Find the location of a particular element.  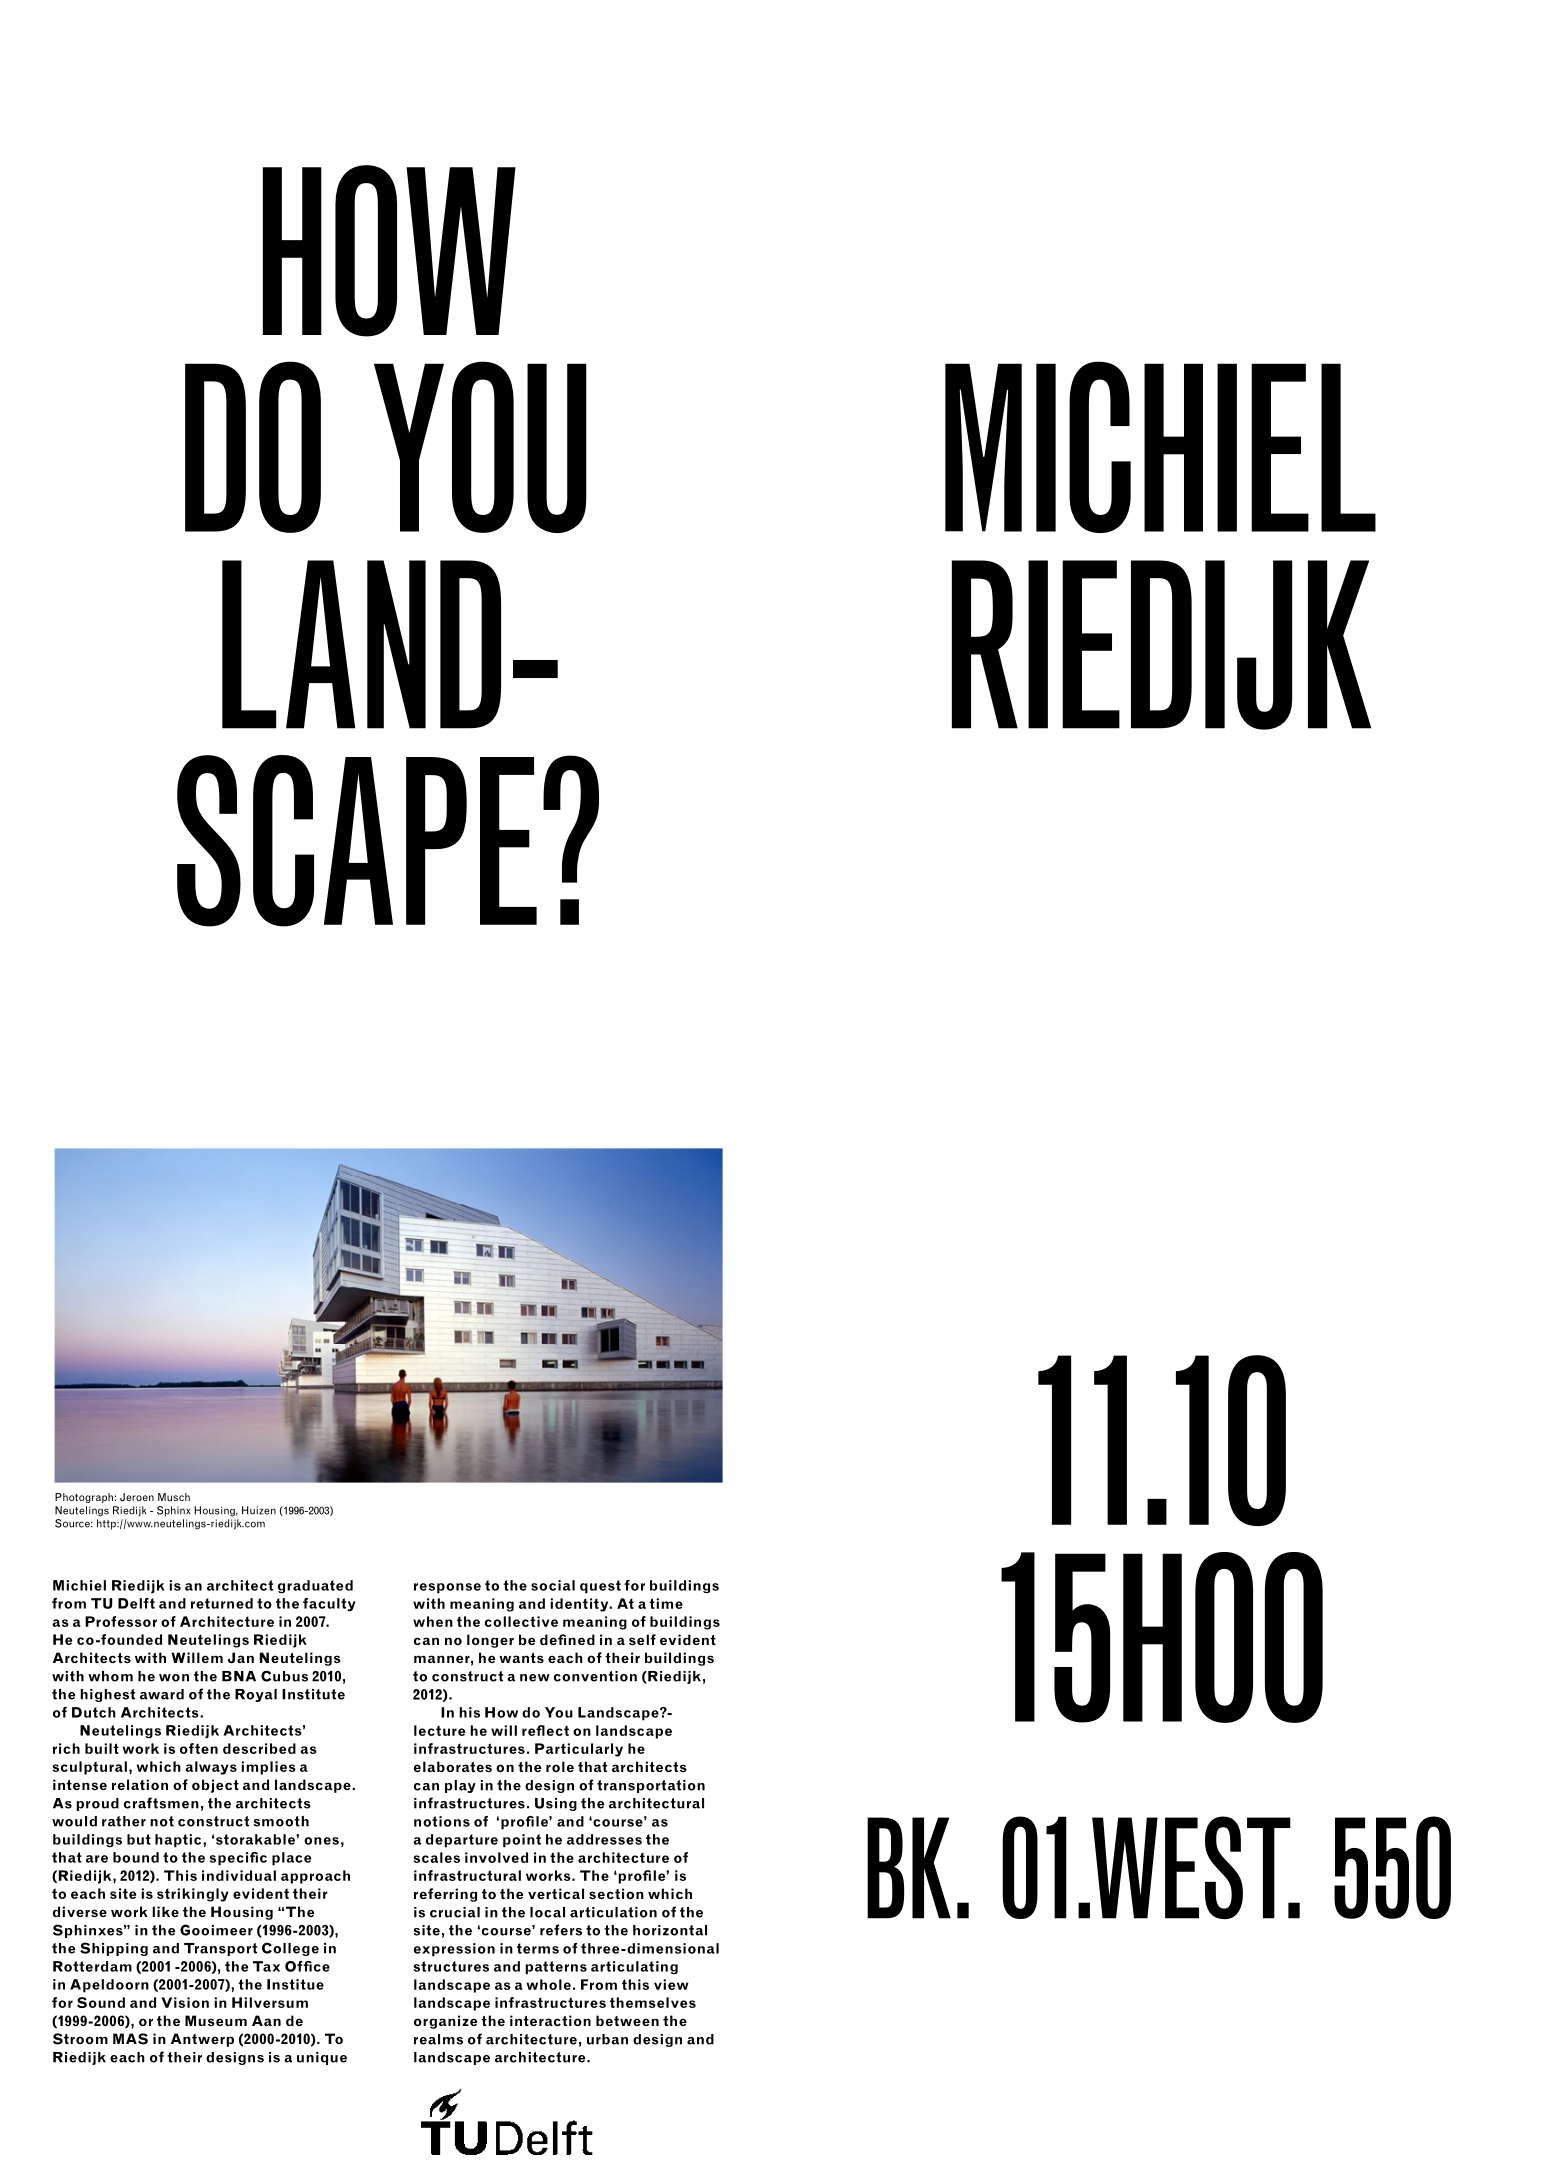

graduated is located at coordinates (315, 1586).
